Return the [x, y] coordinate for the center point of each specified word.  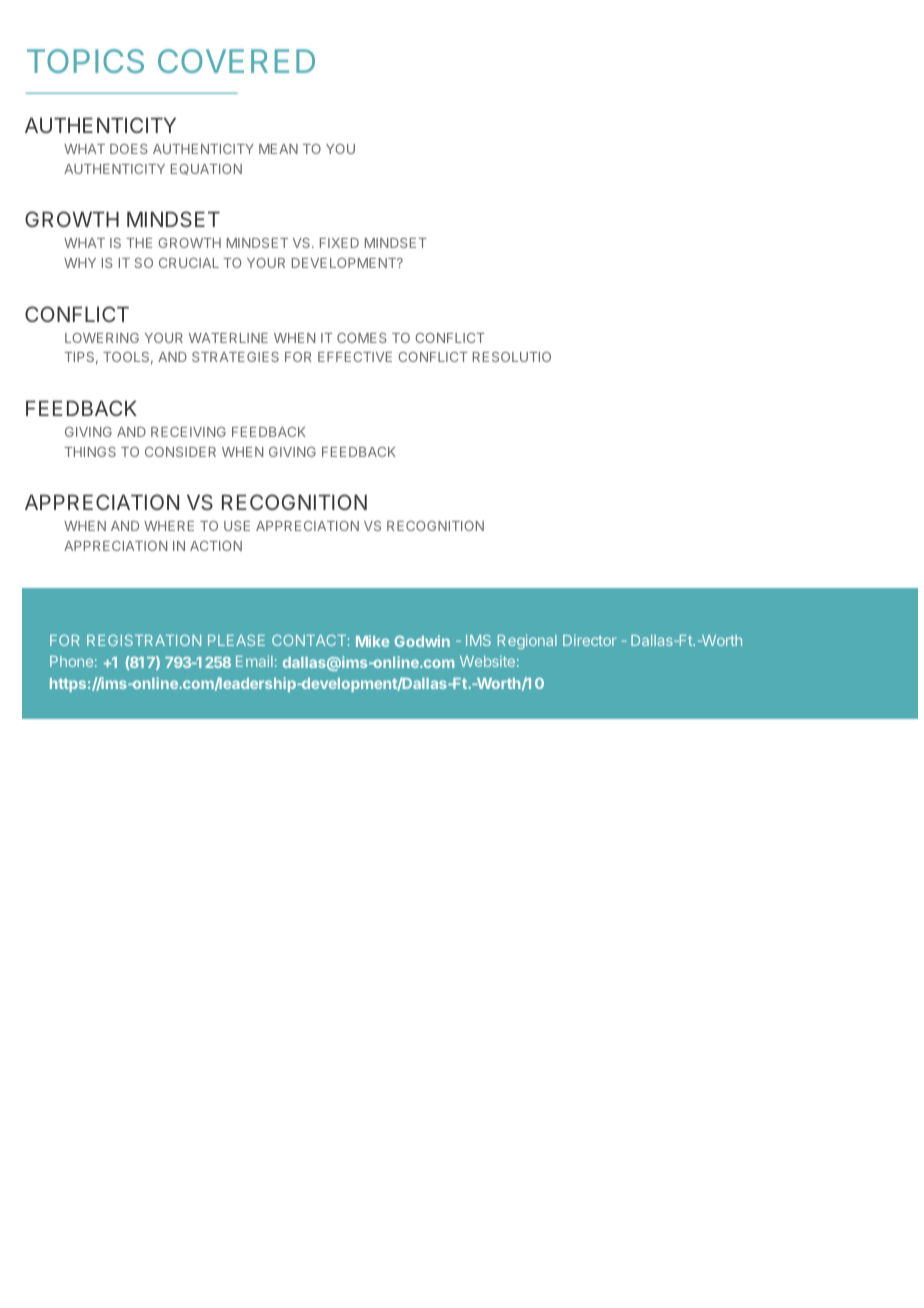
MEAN [278, 149]
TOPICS [85, 61]
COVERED [236, 61]
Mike [372, 641]
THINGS [90, 452]
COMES [362, 338]
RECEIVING [188, 432]
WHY [80, 263]
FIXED [339, 243]
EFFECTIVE [355, 357]
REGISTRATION [144, 640]
